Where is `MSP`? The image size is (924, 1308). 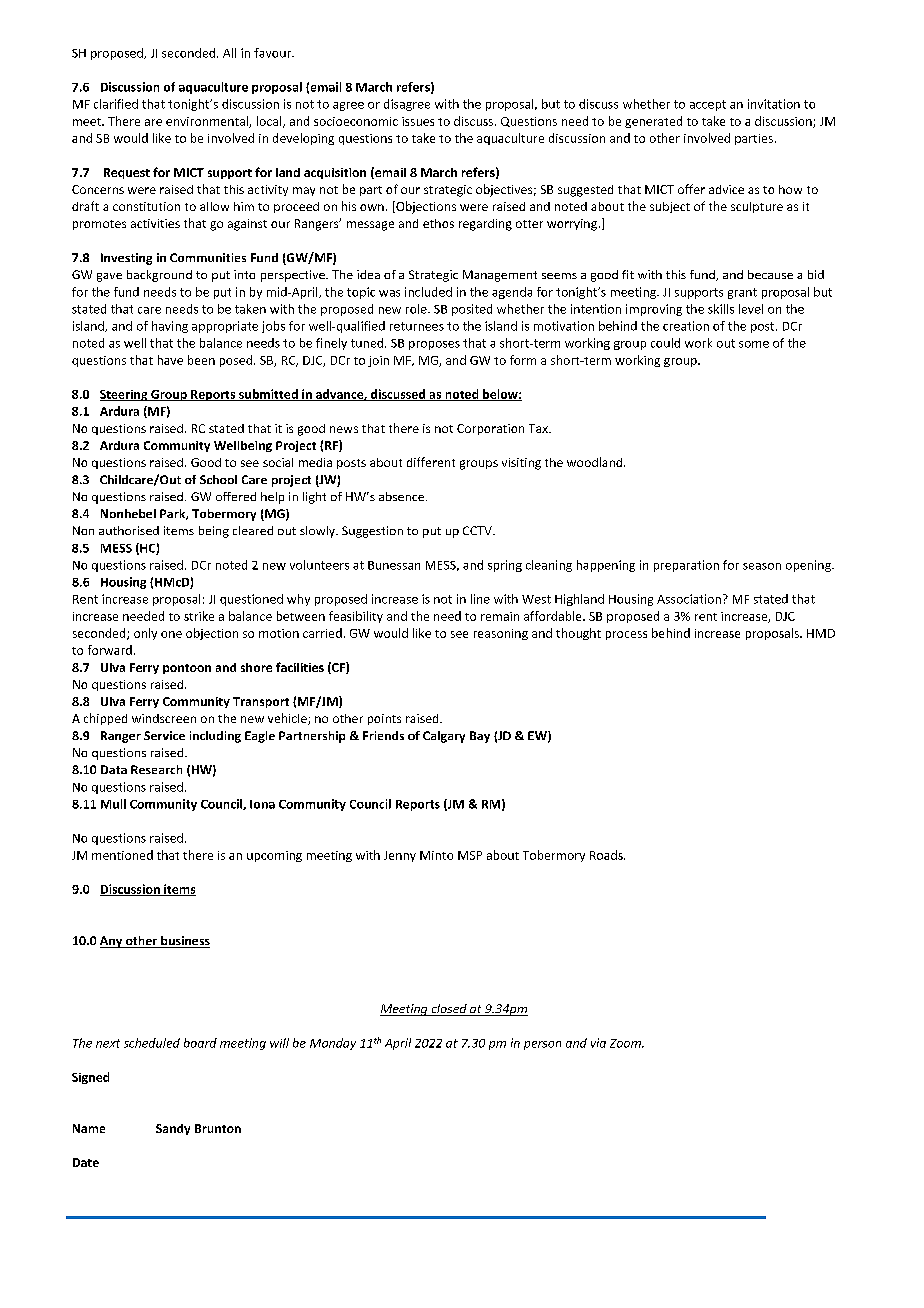
MSP is located at coordinates (470, 855).
